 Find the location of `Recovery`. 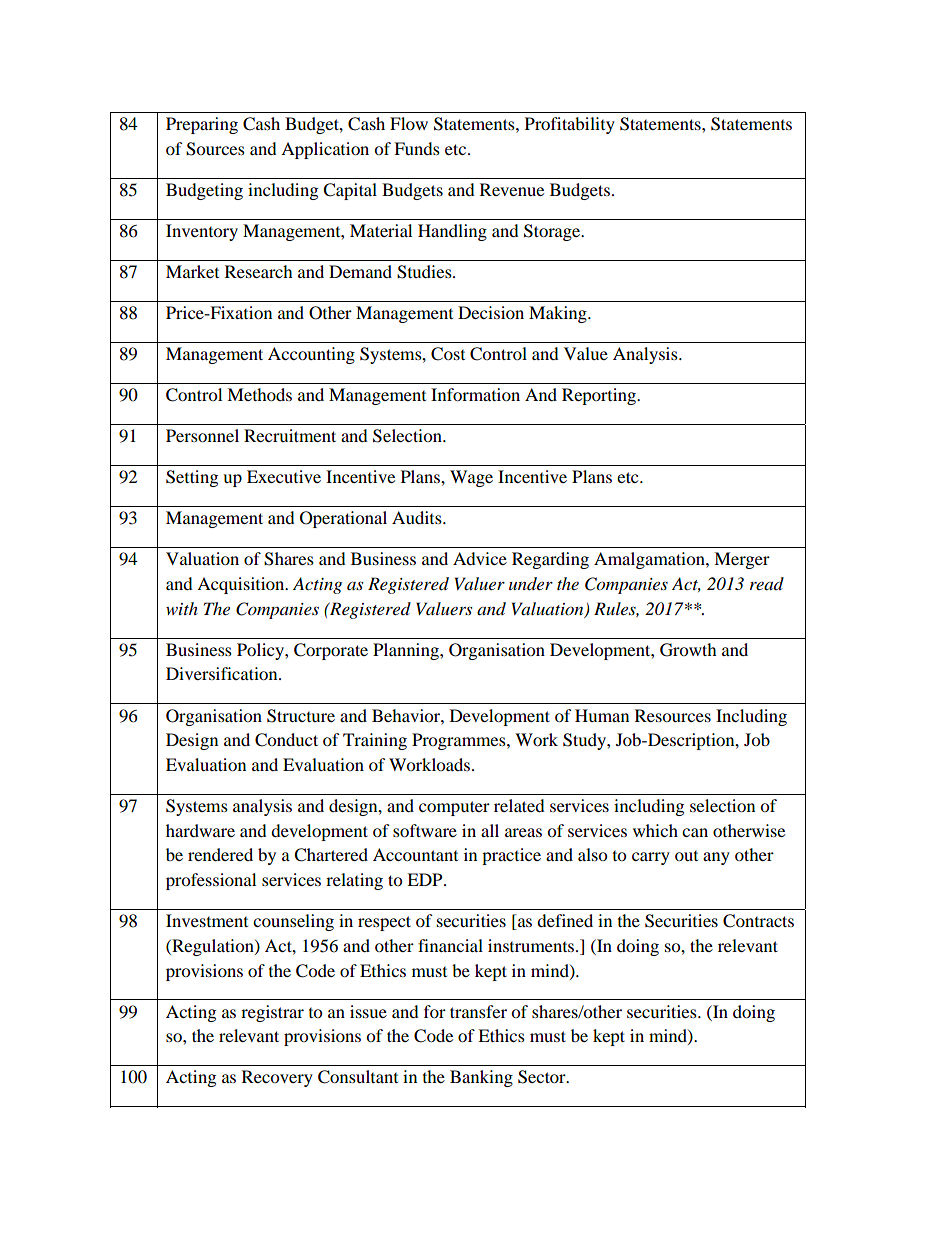

Recovery is located at coordinates (277, 1078).
